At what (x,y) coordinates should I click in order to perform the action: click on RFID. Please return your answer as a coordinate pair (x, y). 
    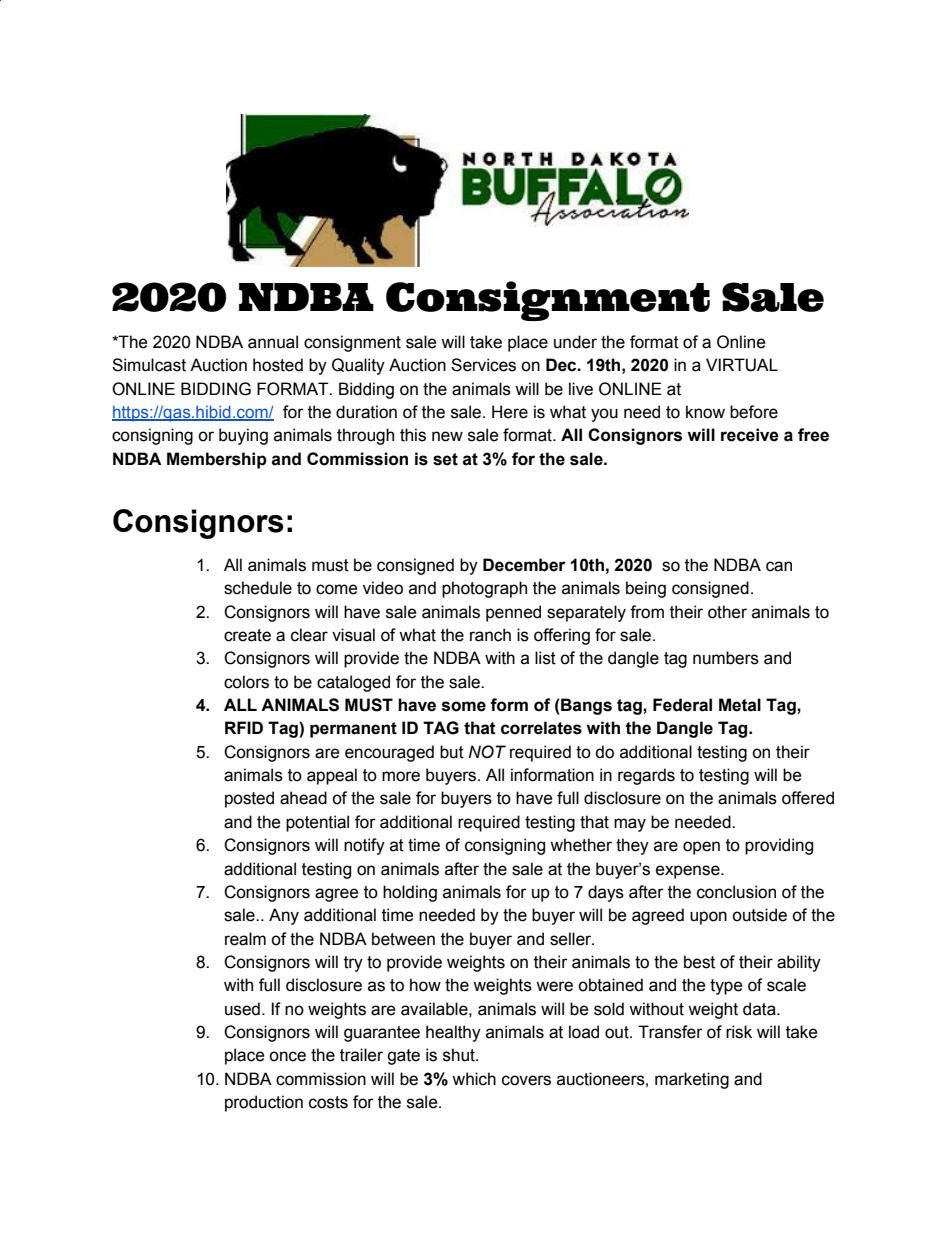
    Looking at the image, I should click on (244, 727).
